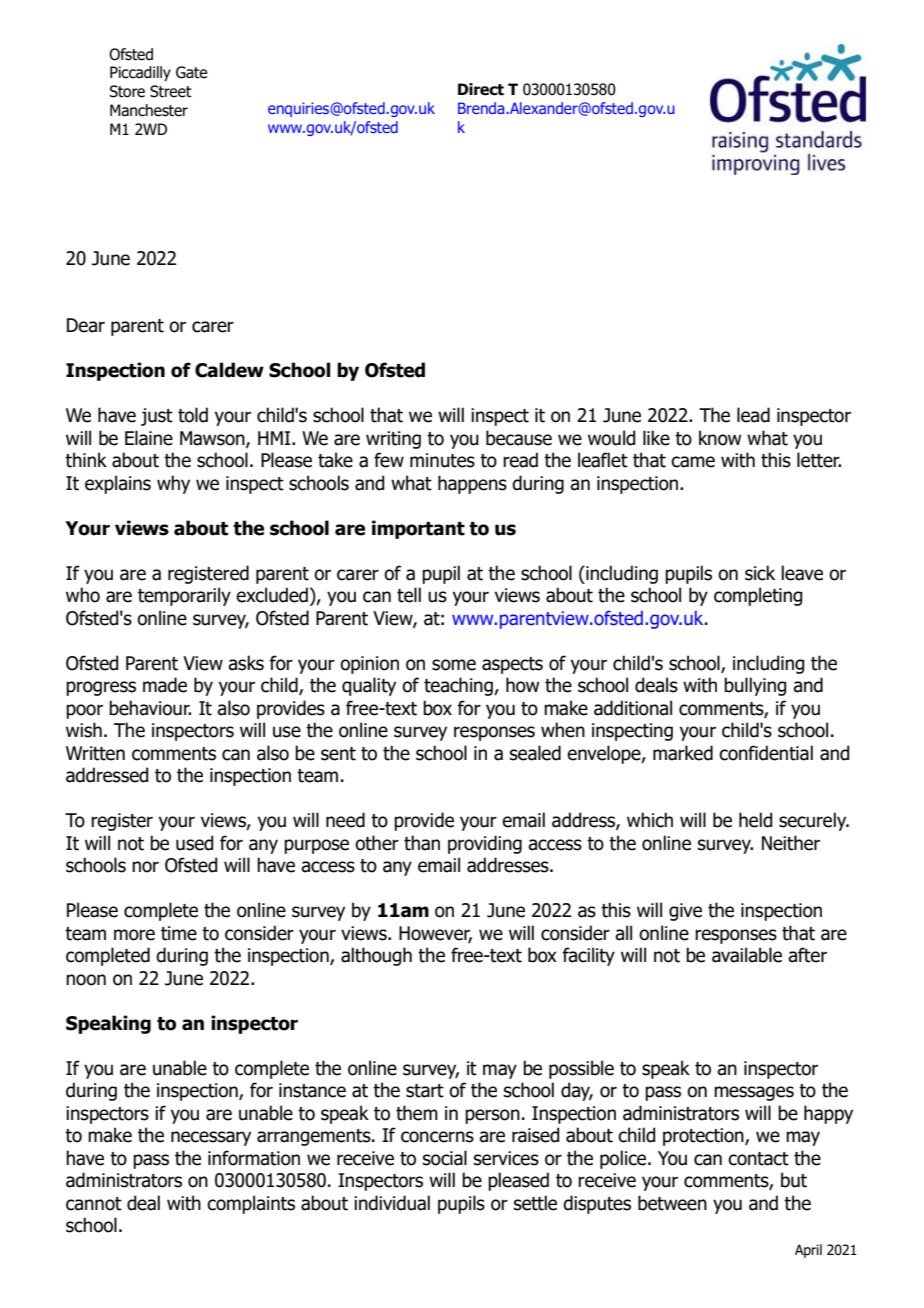 Image resolution: width=924 pixels, height=1308 pixels. What do you see at coordinates (753, 415) in the screenshot?
I see `lead` at bounding box center [753, 415].
